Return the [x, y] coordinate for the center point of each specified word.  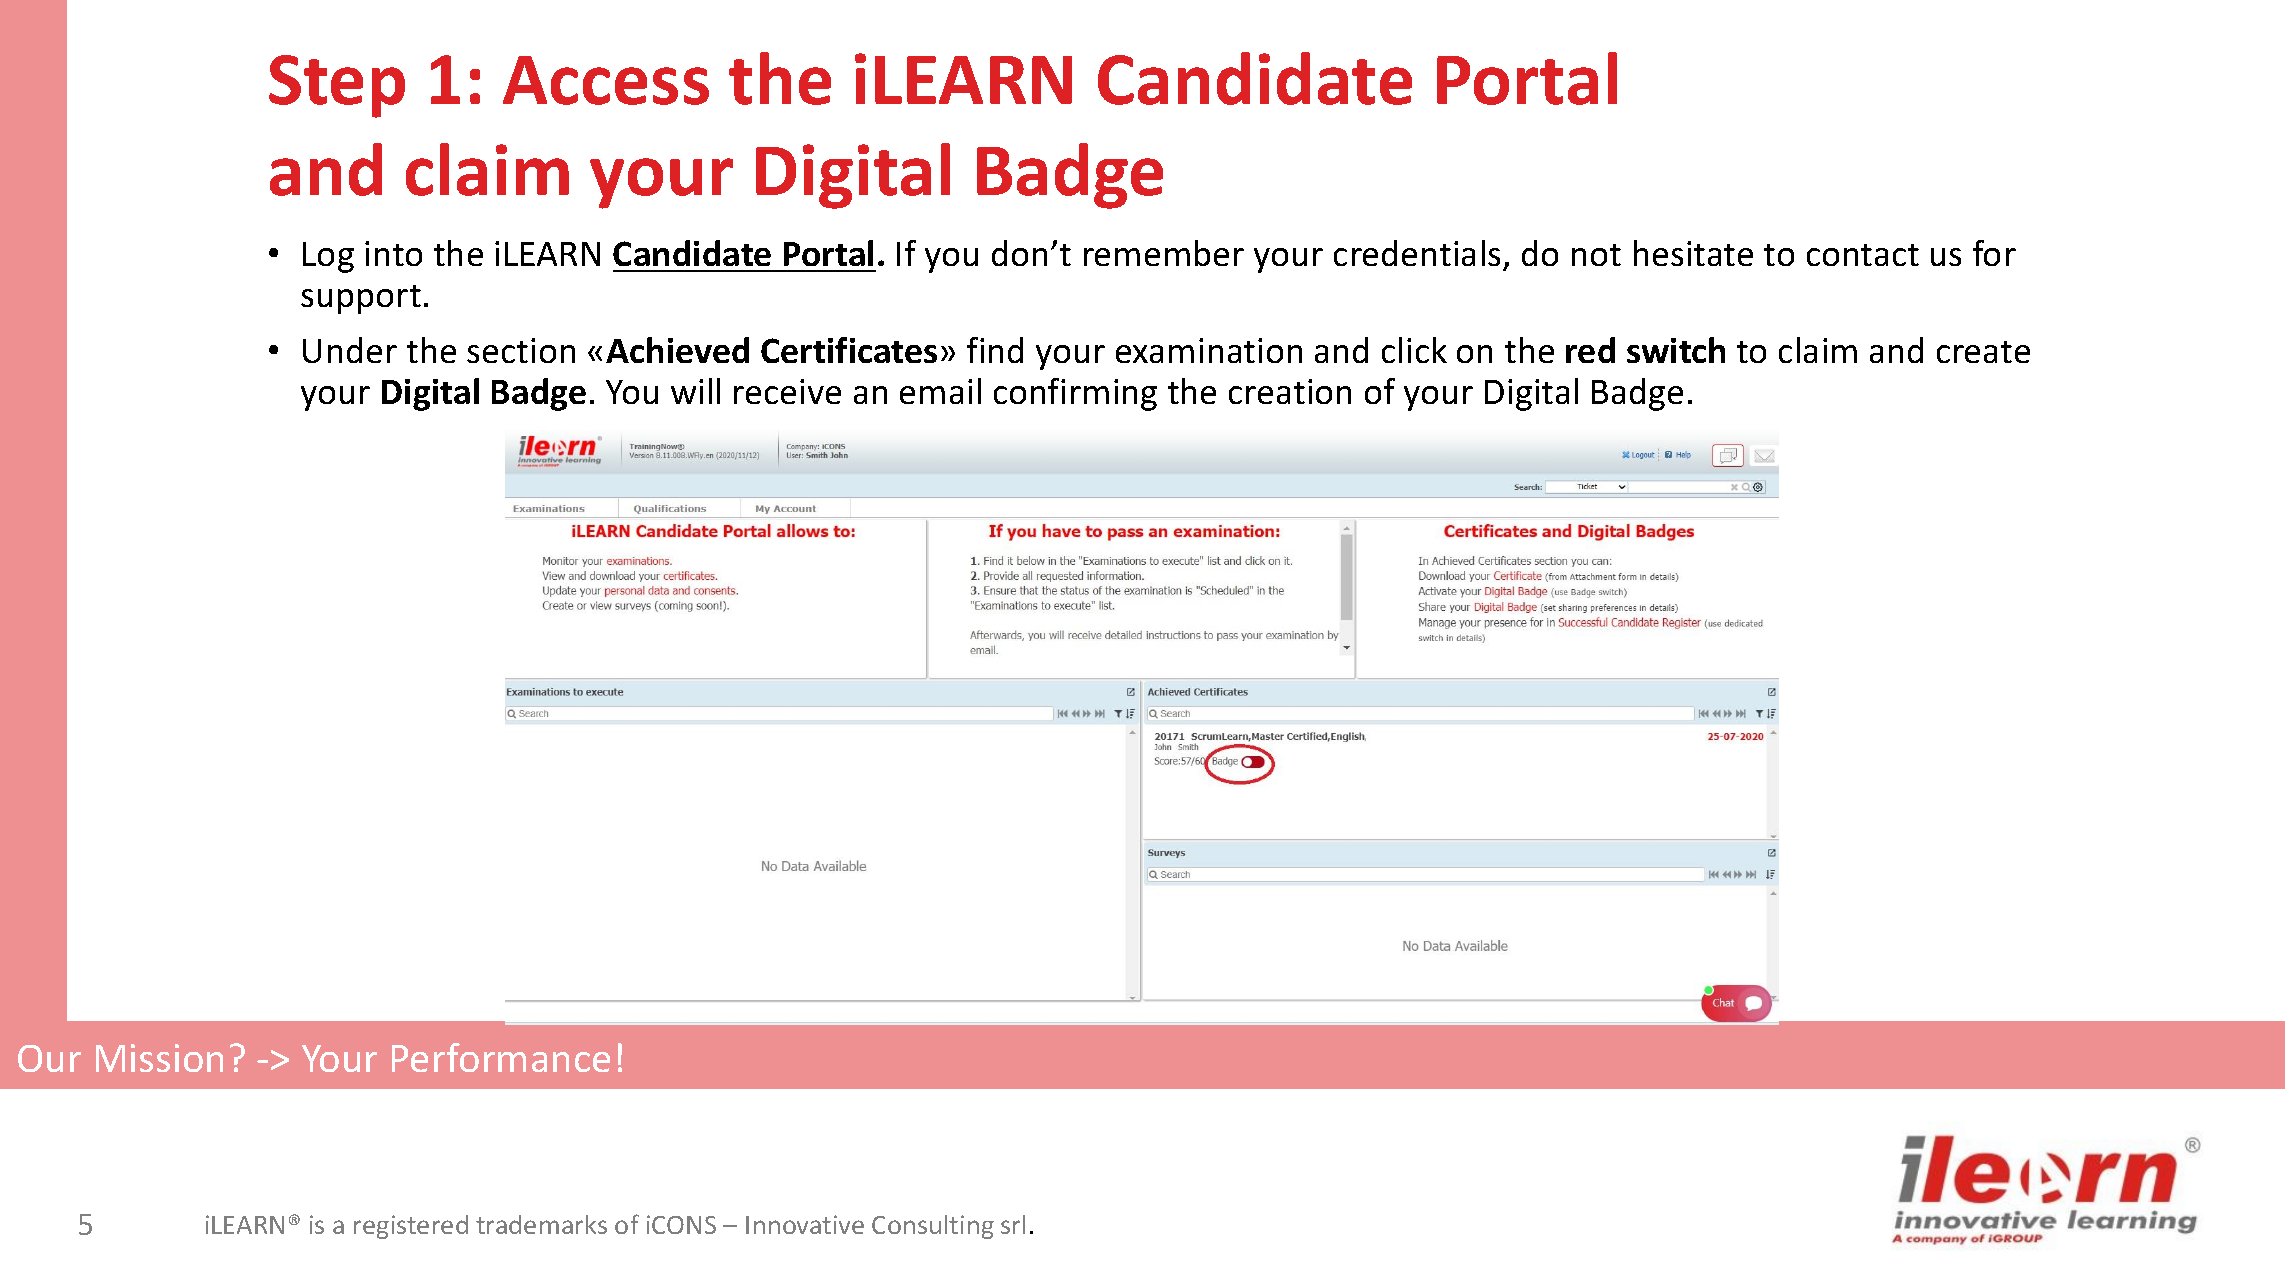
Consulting [933, 1227]
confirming [1075, 394]
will [695, 391]
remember [1164, 253]
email [940, 391]
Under [350, 350]
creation [1290, 391]
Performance [501, 1057]
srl [1013, 1224]
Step [337, 86]
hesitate [1693, 253]
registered [411, 1227]
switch [1676, 350]
